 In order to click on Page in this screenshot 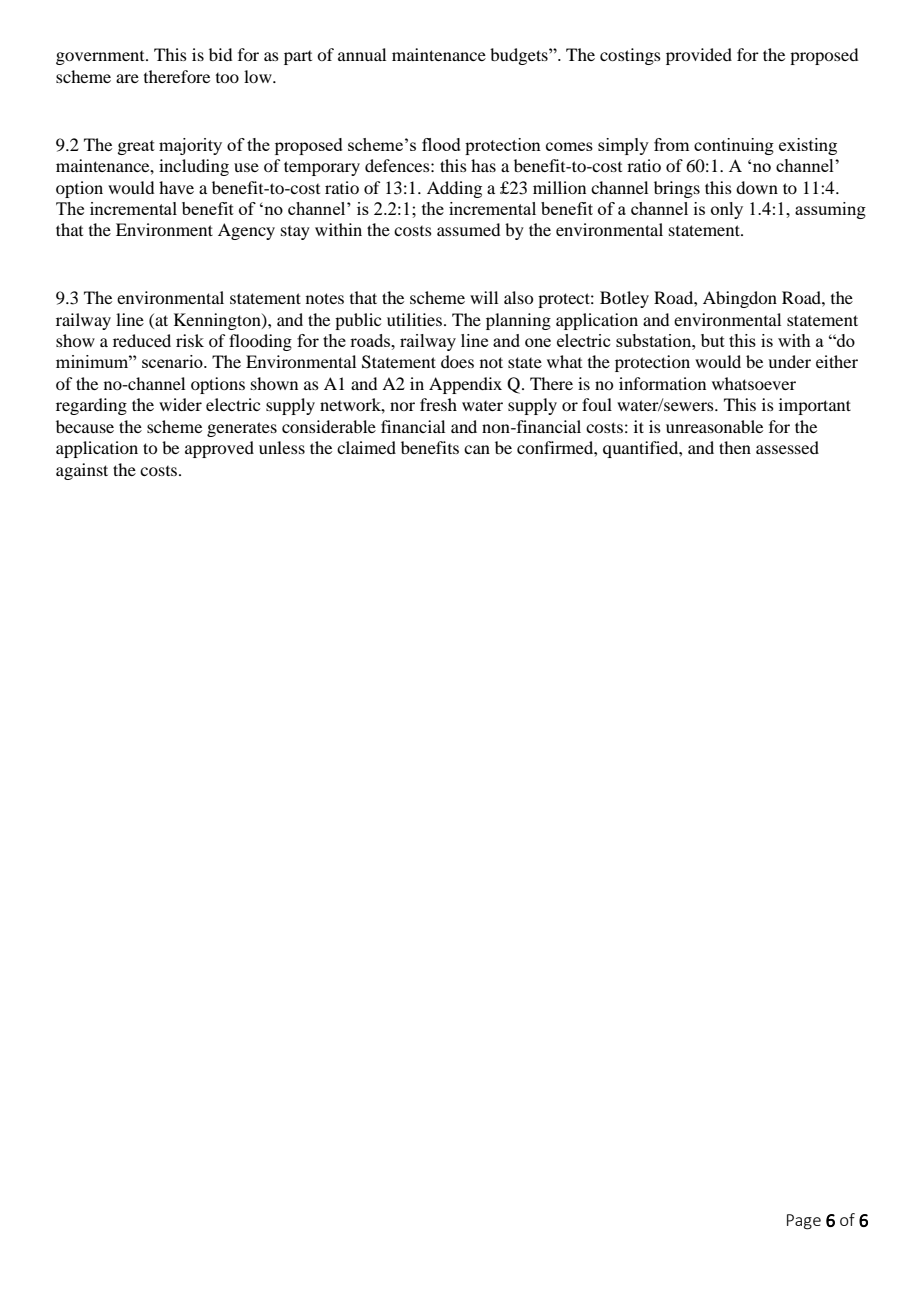, I will do `click(804, 1222)`.
